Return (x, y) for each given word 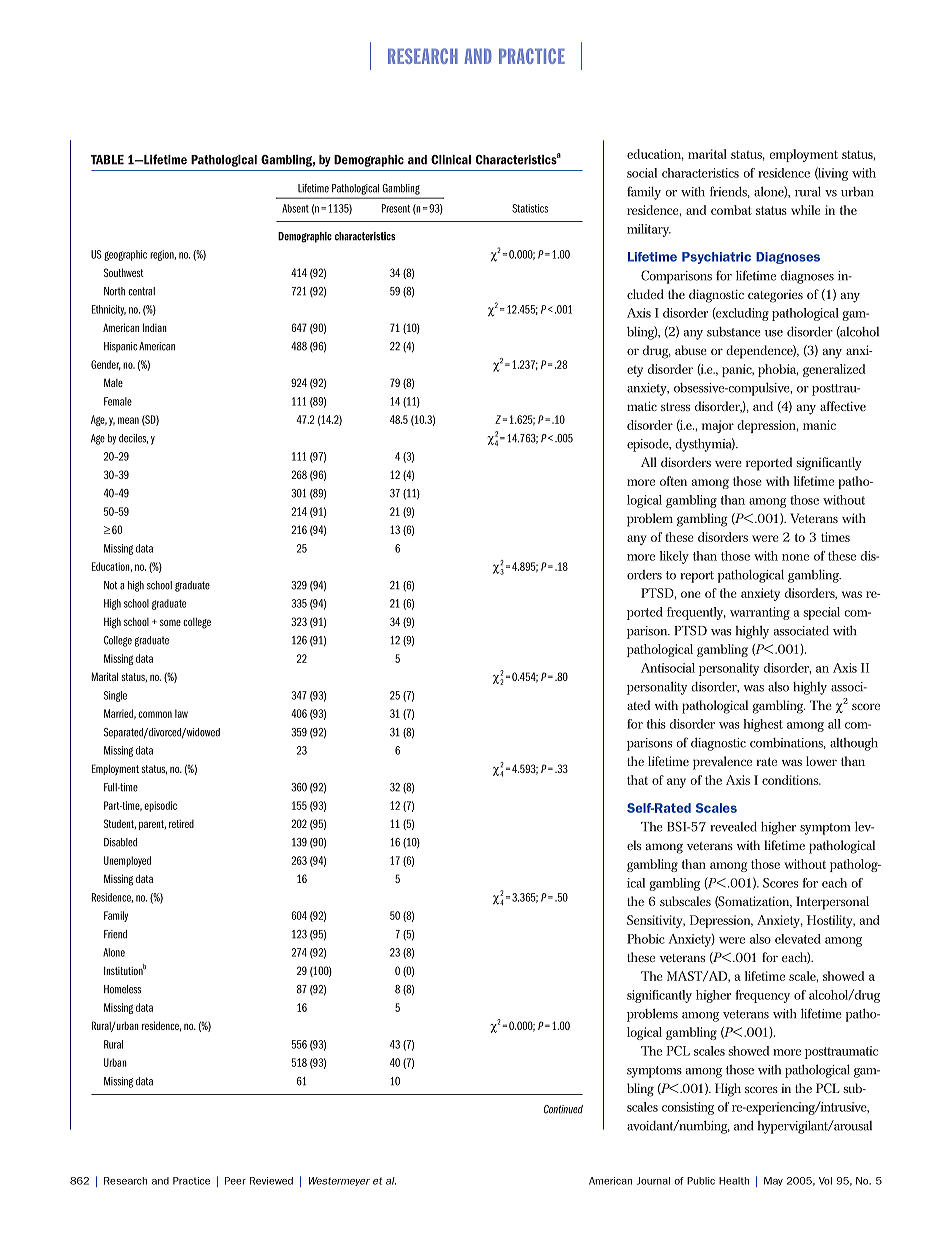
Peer (235, 1181)
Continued (563, 1109)
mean (128, 420)
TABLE (107, 160)
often (673, 481)
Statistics (530, 208)
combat (731, 210)
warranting (760, 613)
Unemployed (127, 861)
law (181, 713)
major (718, 426)
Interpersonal (832, 903)
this (656, 724)
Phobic (646, 939)
